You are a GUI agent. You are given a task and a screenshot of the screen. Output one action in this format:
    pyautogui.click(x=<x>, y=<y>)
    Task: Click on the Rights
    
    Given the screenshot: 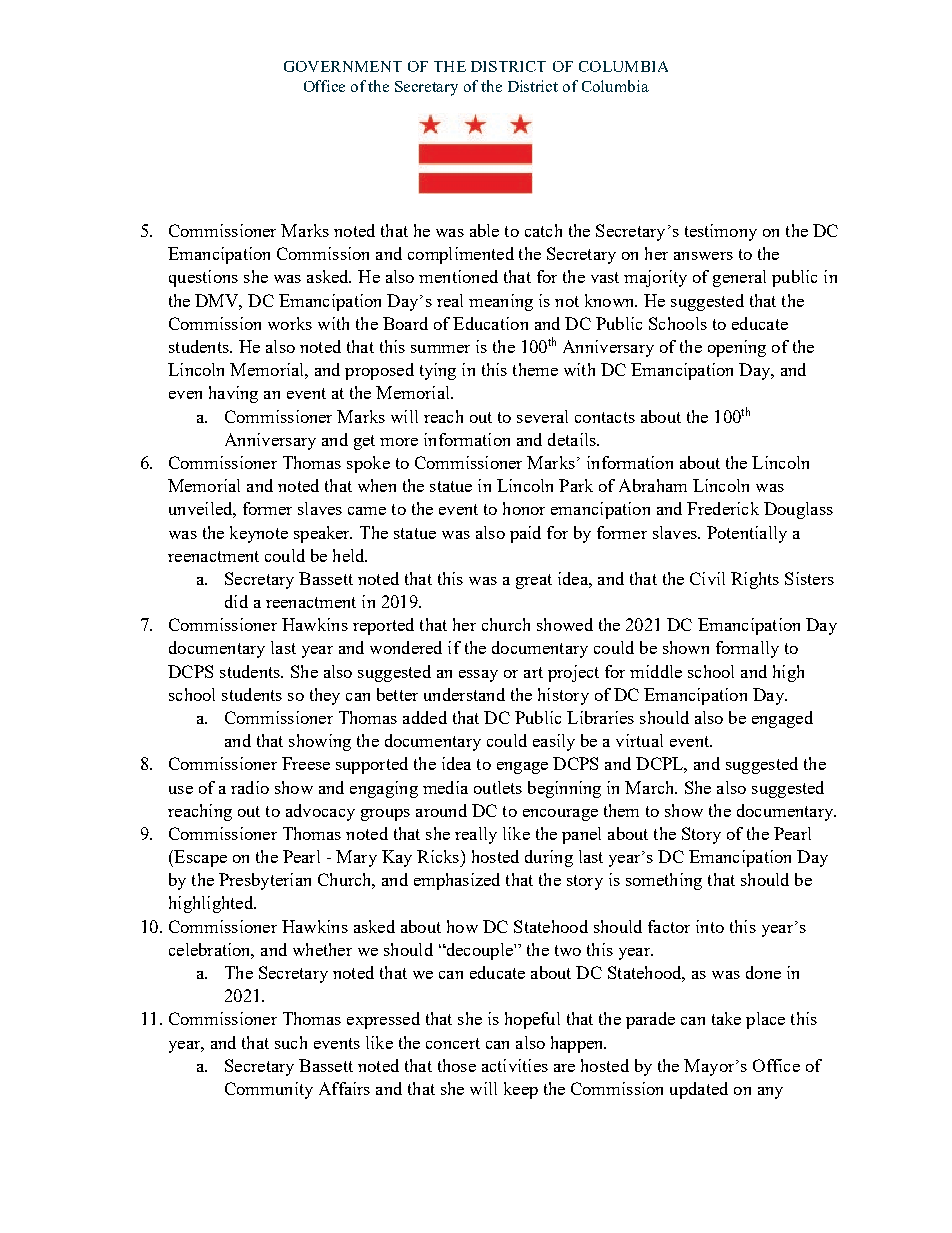 What is the action you would take?
    pyautogui.click(x=755, y=580)
